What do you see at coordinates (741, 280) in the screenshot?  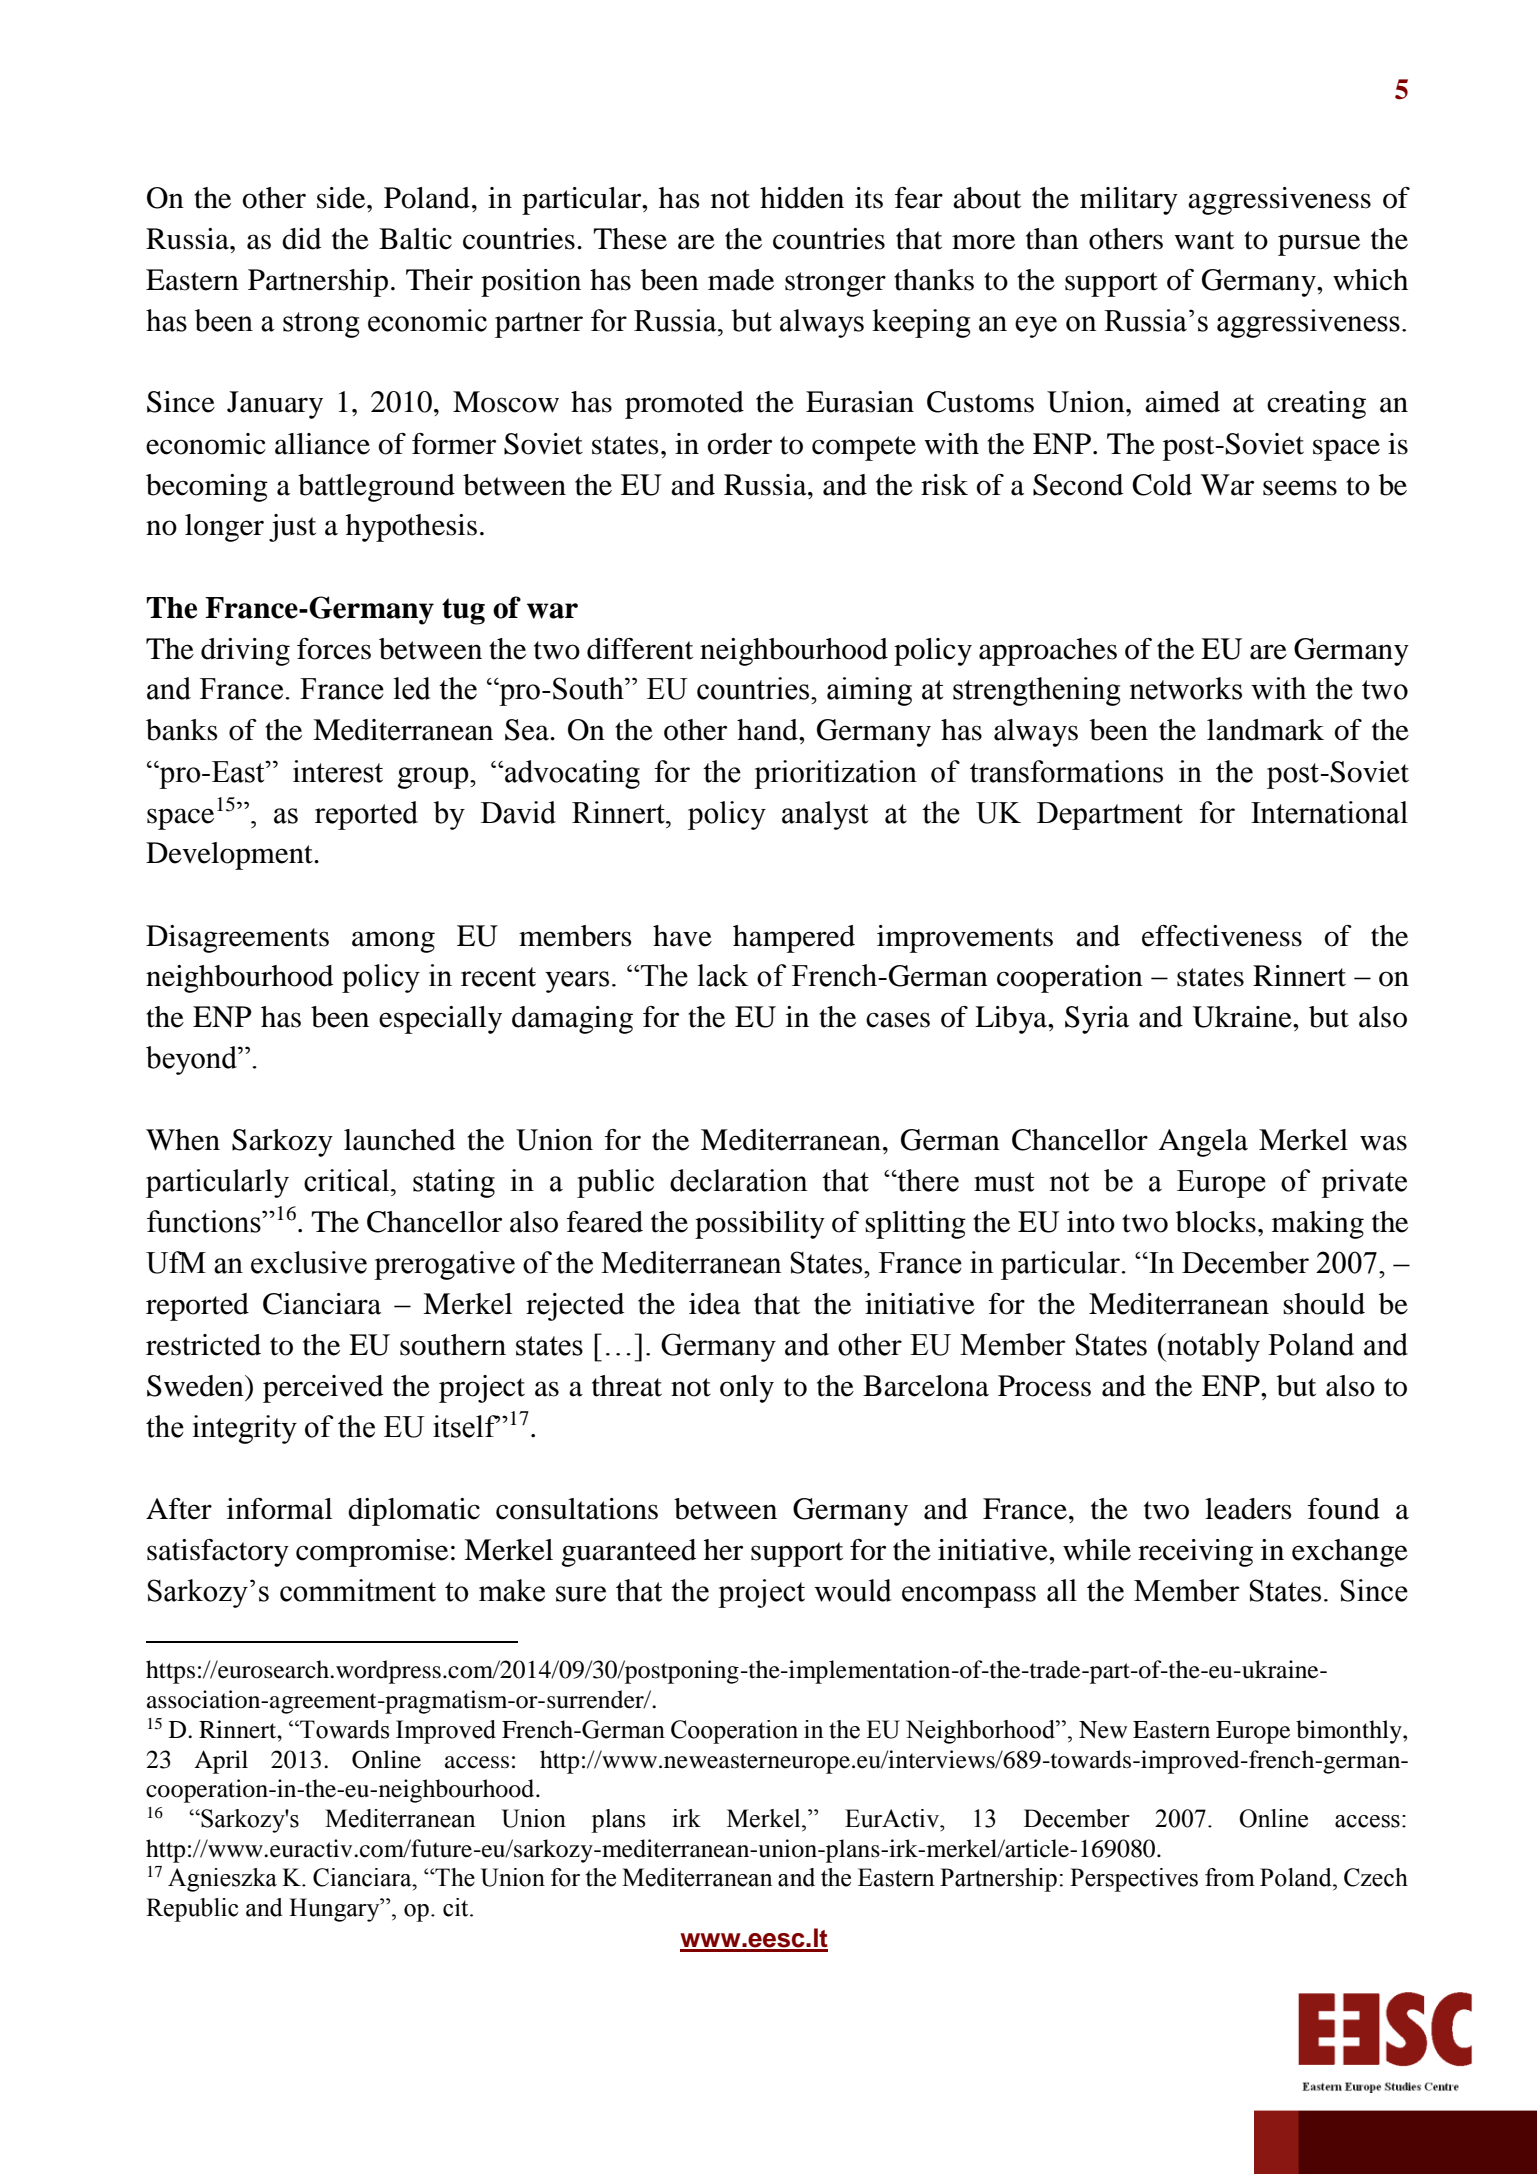 I see `made` at bounding box center [741, 280].
